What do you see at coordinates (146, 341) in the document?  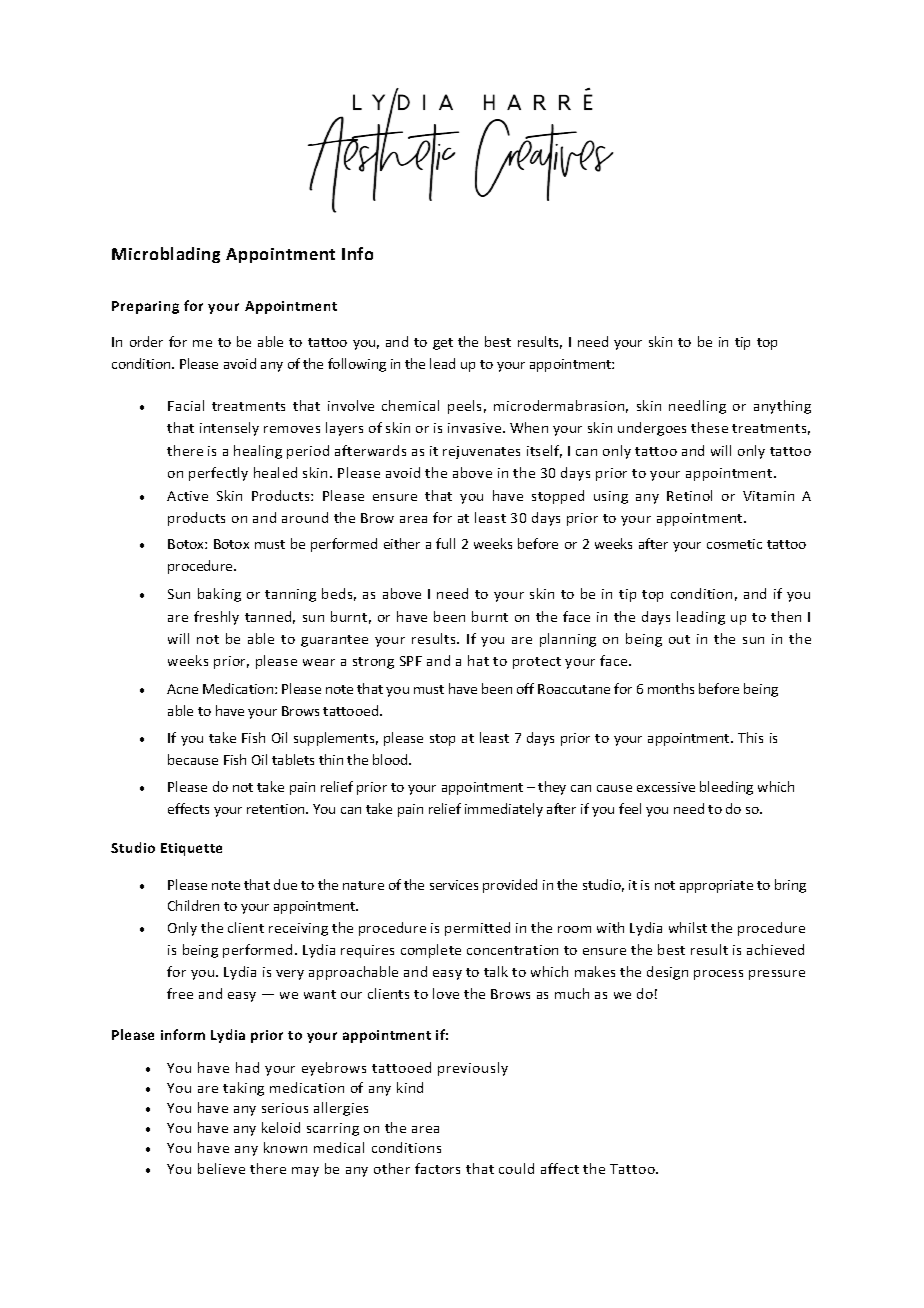 I see `order` at bounding box center [146, 341].
